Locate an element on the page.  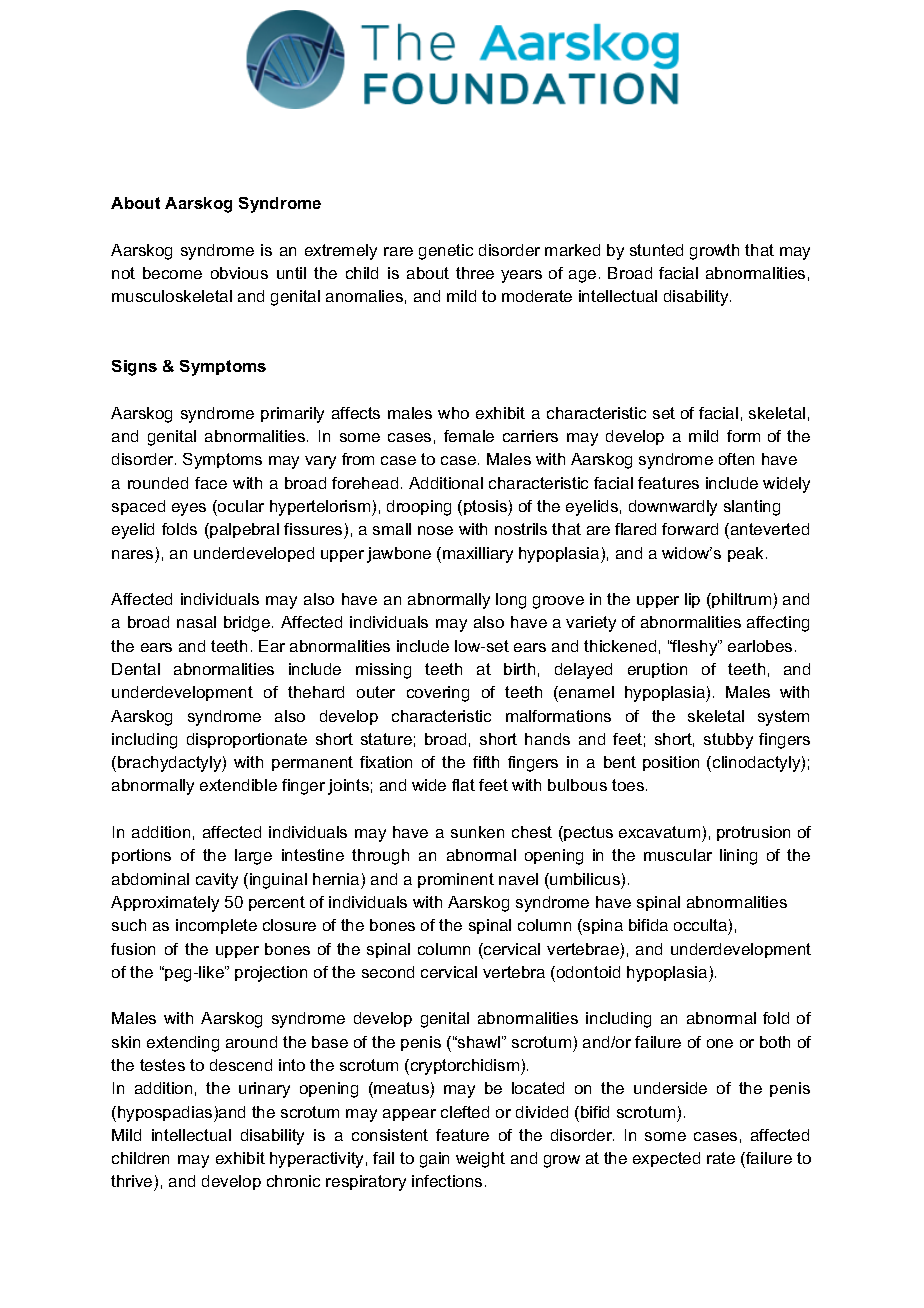
jawbone is located at coordinates (399, 555).
